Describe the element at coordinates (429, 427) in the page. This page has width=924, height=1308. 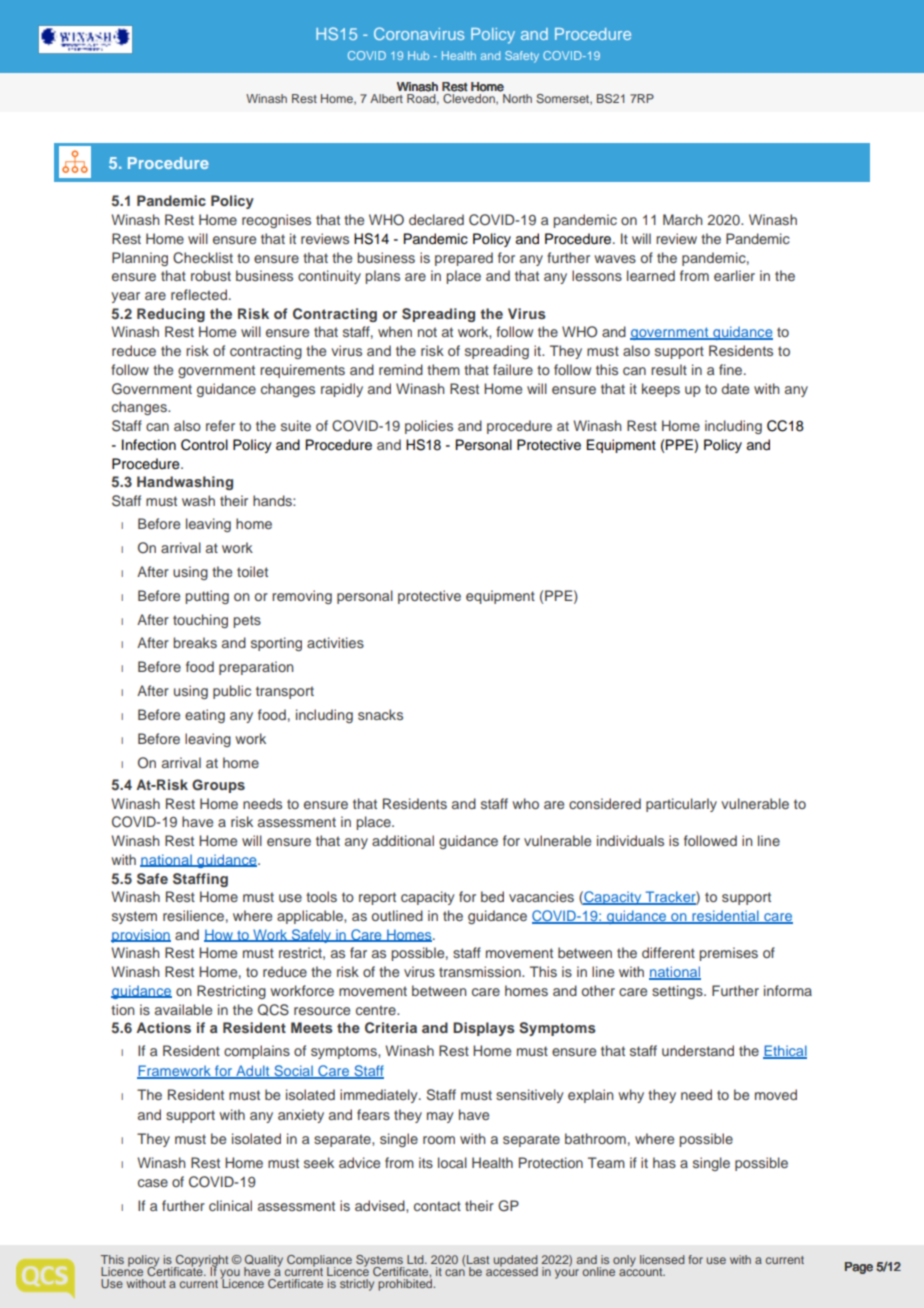
I see `policies` at that location.
